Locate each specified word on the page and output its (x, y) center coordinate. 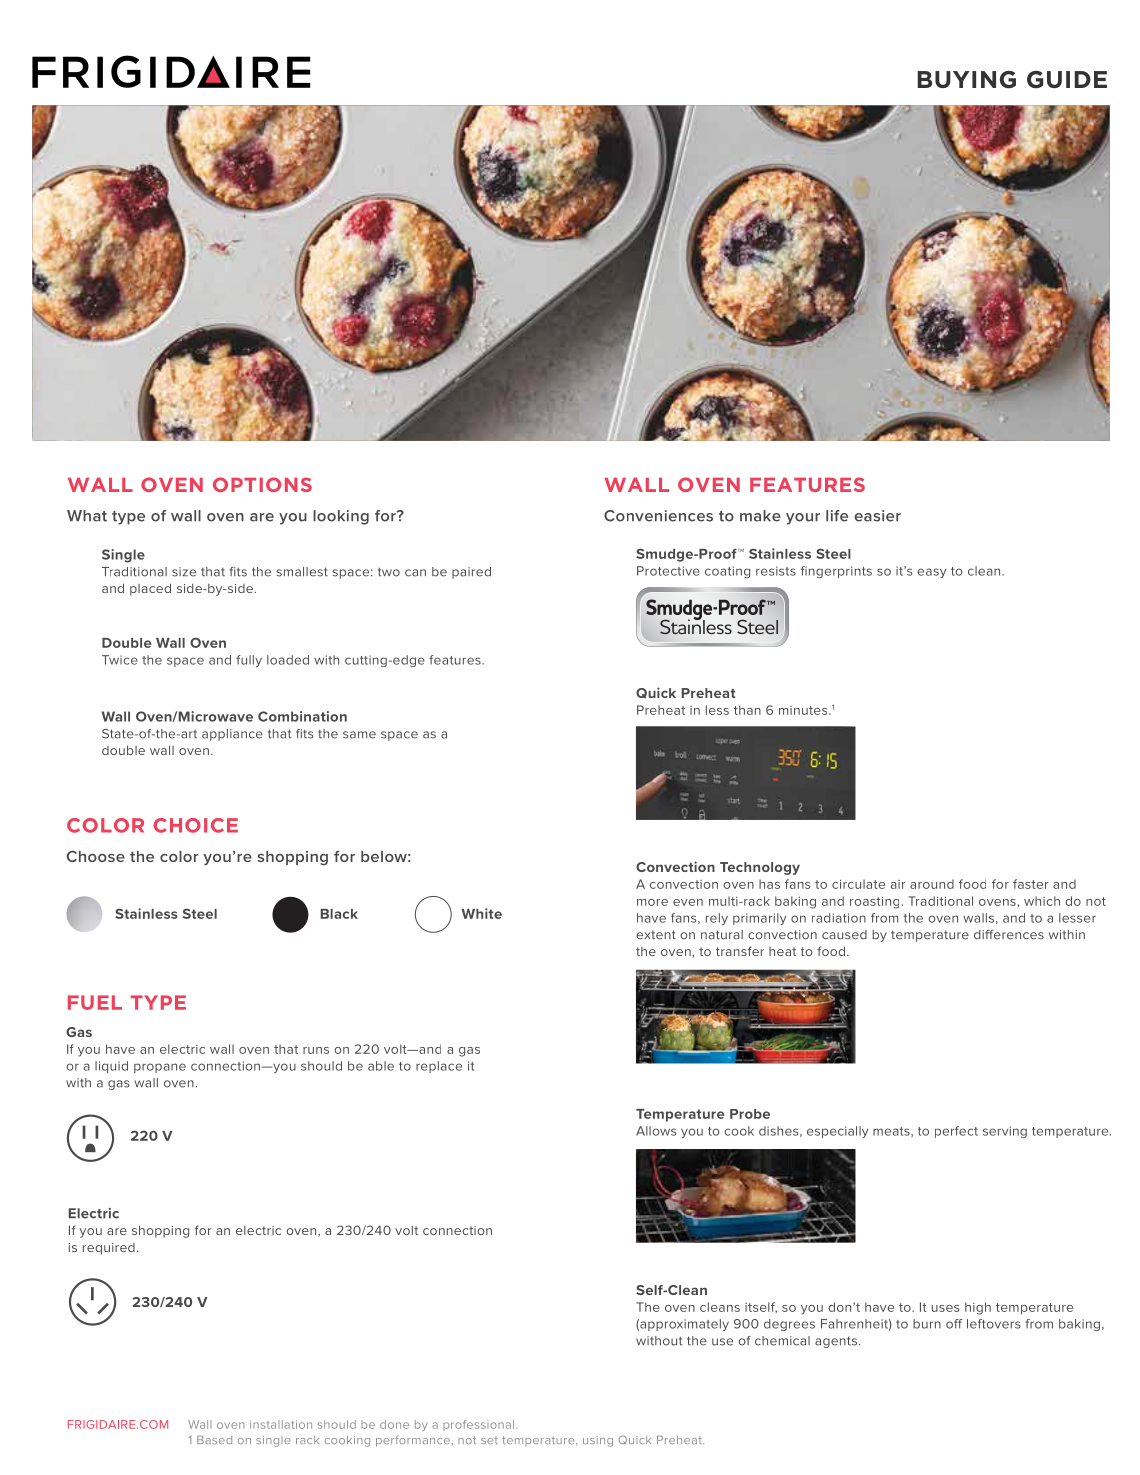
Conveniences (658, 516)
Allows (656, 1131)
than (747, 710)
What (87, 516)
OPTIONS (262, 484)
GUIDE (1067, 80)
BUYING (967, 80)
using (598, 1441)
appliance (232, 735)
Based (214, 1440)
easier (877, 516)
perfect (956, 1132)
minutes (804, 710)
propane (160, 1068)
